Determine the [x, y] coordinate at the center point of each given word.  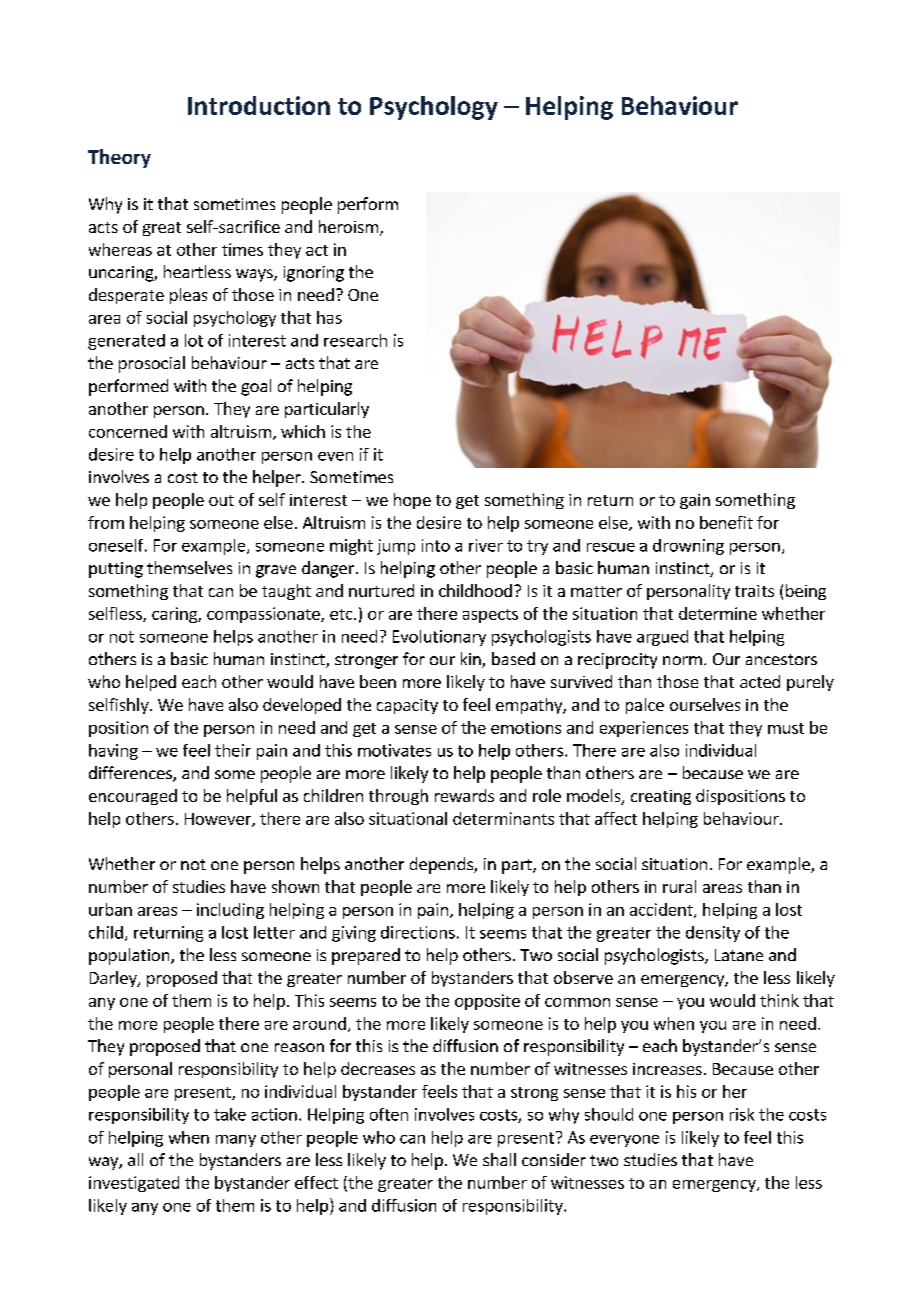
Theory [119, 158]
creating [661, 797]
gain [695, 501]
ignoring [314, 274]
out [221, 500]
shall [499, 1159]
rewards [464, 795]
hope [412, 501]
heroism [348, 226]
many [236, 1141]
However [219, 820]
